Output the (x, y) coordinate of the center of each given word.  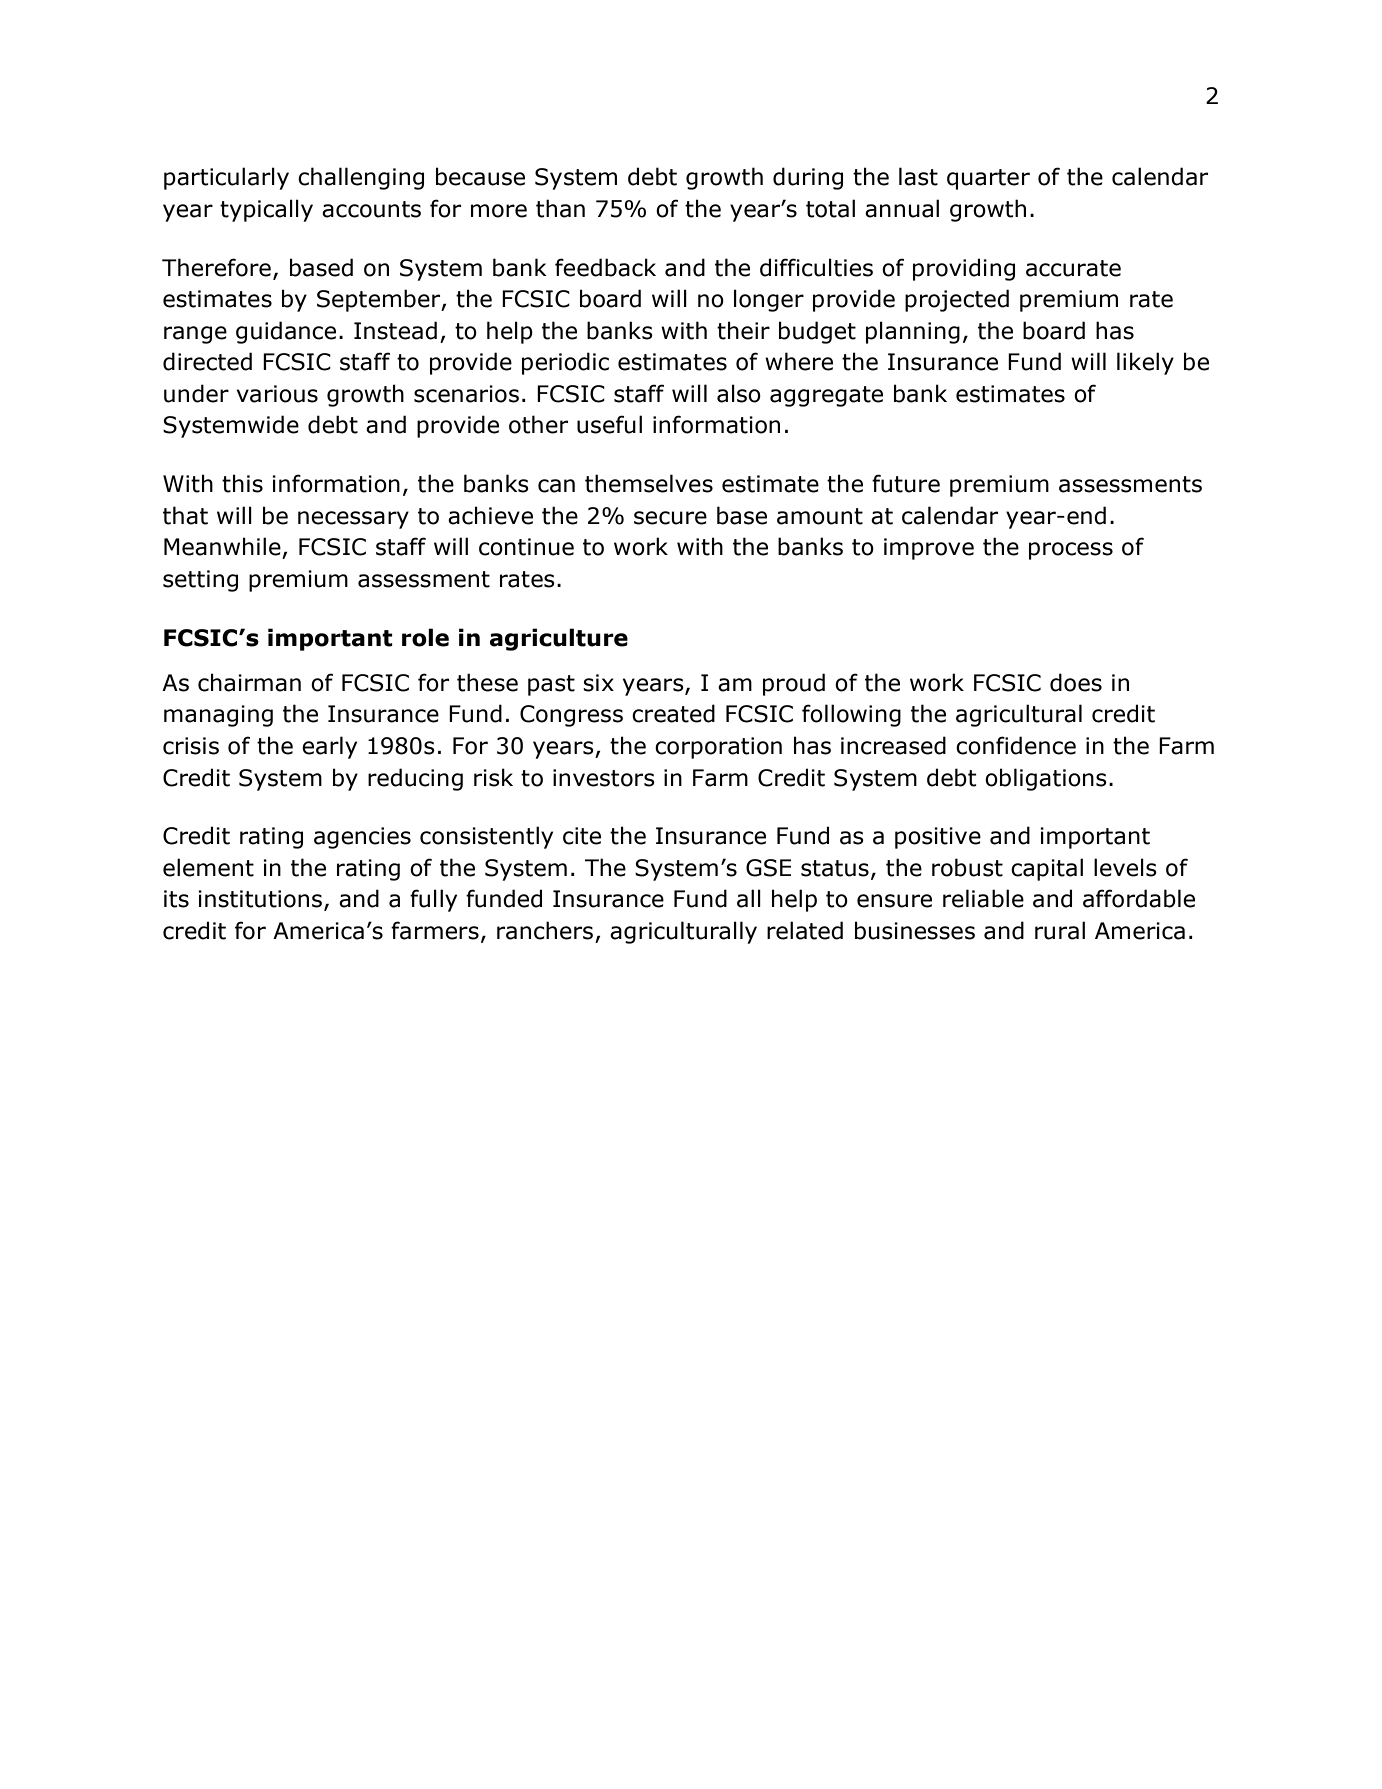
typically (266, 210)
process (1071, 551)
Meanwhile (222, 546)
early (329, 747)
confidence (1016, 745)
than (560, 208)
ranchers (545, 930)
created (673, 713)
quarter (988, 179)
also (739, 393)
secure (670, 518)
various (277, 394)
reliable (983, 898)
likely (1145, 363)
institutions (260, 899)
